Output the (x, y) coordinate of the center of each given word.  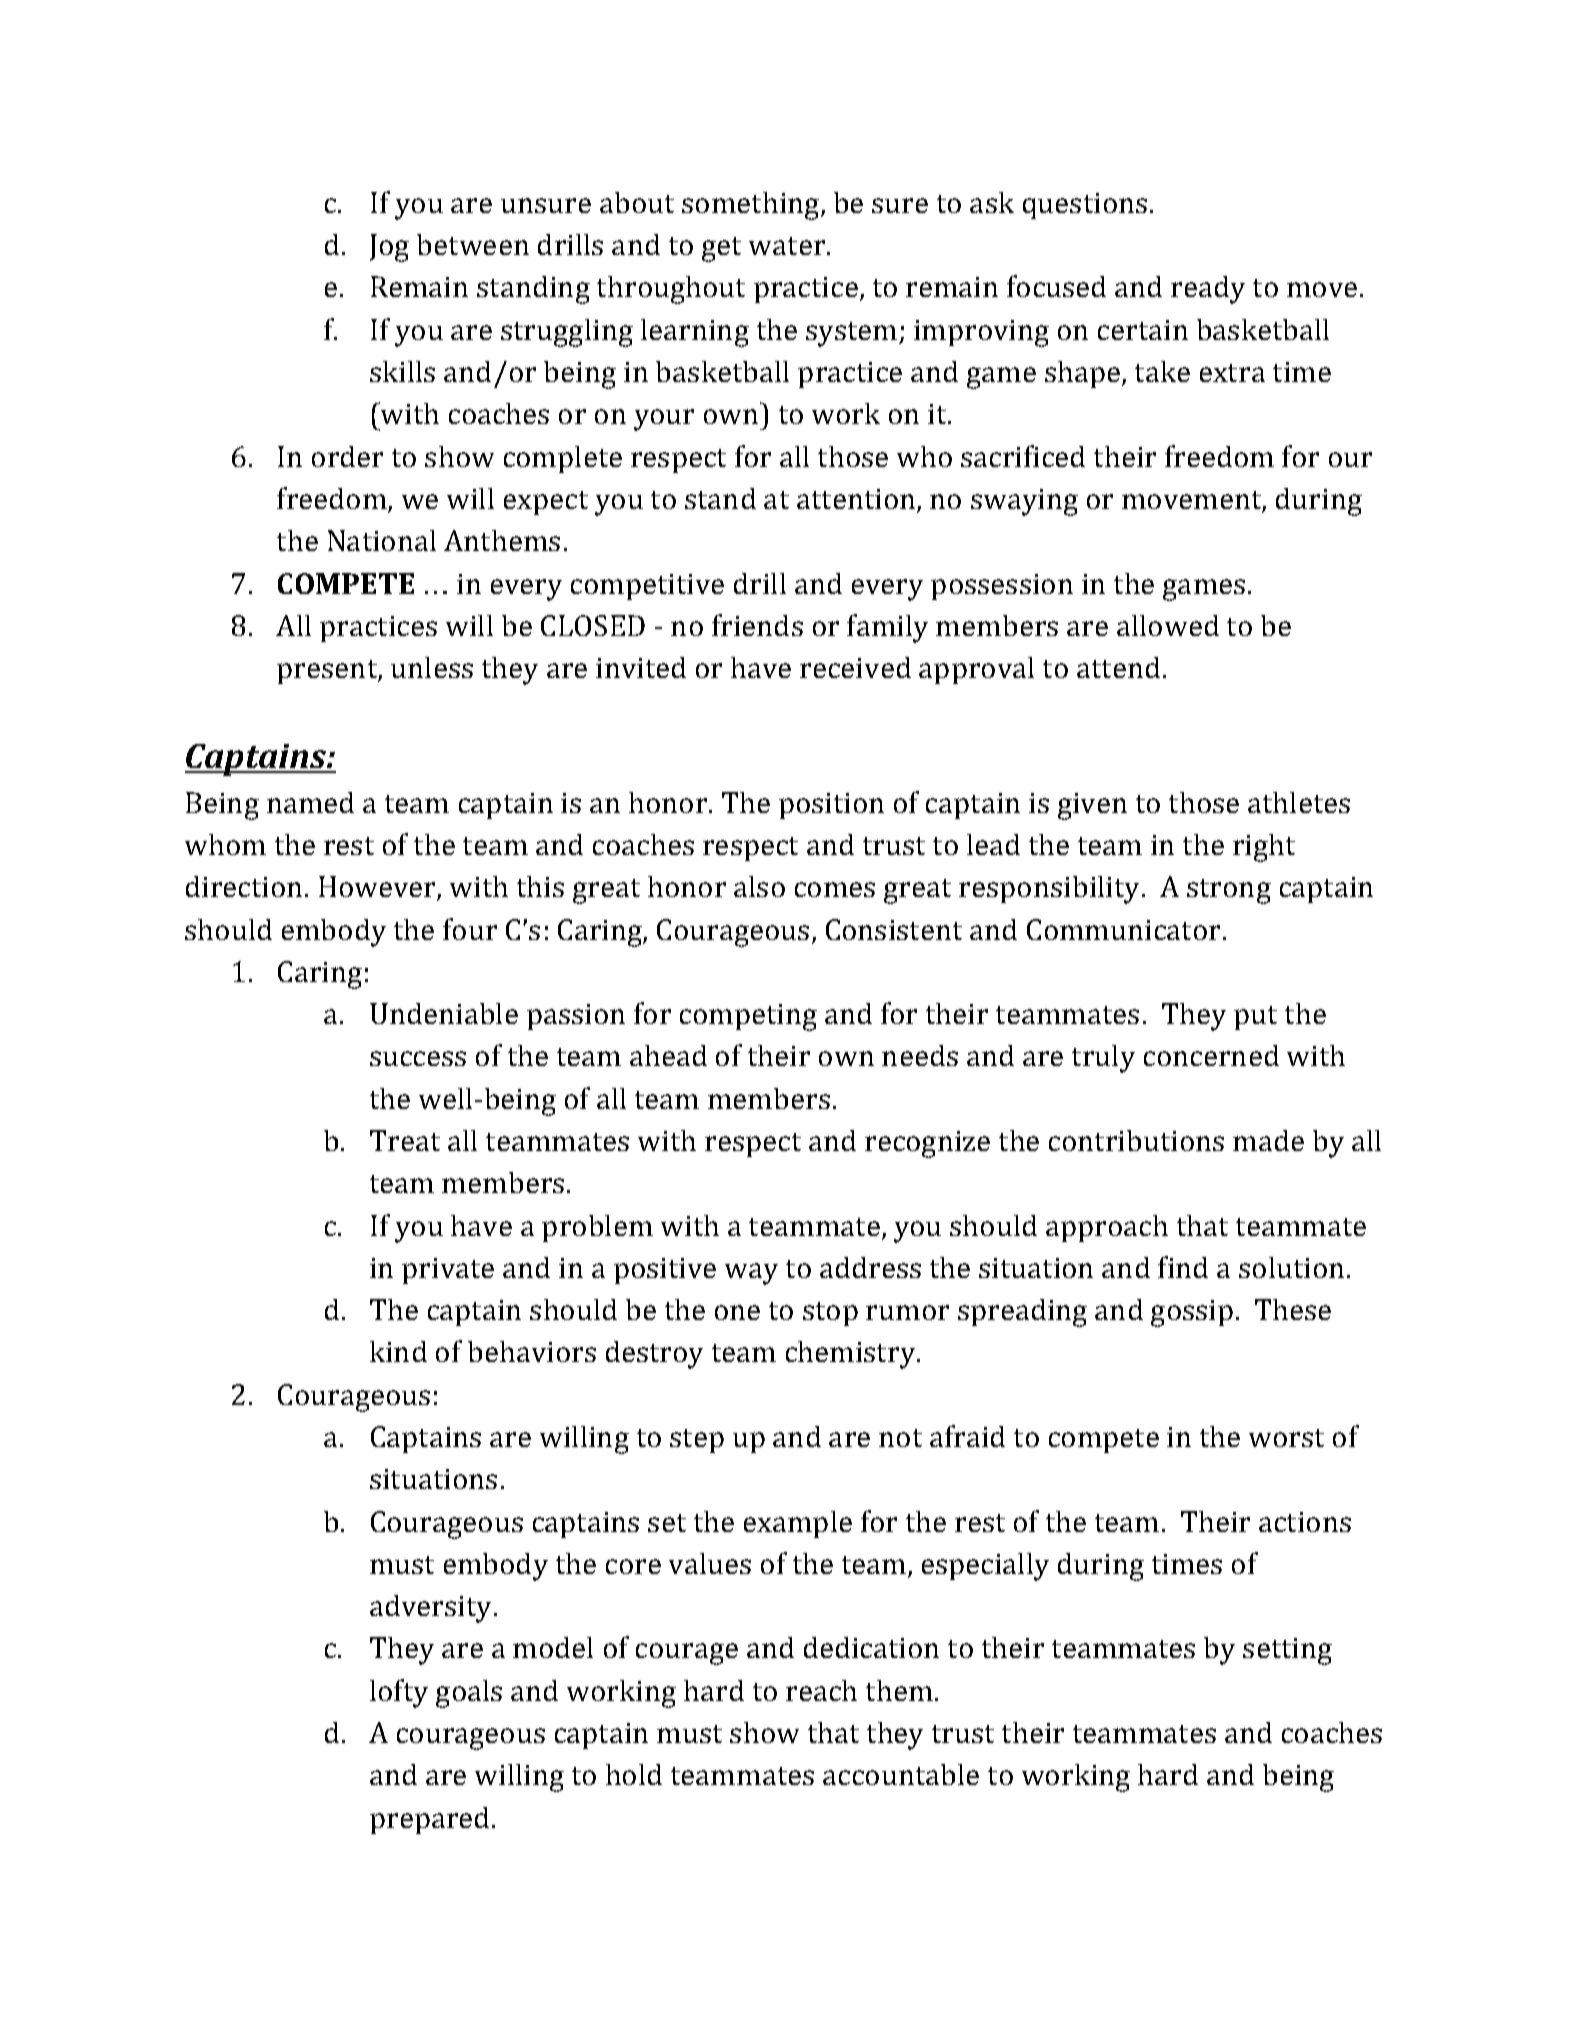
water (787, 246)
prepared (429, 1820)
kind (398, 1351)
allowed (1168, 625)
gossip (1192, 1313)
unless (432, 667)
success (418, 1058)
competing (748, 1017)
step (697, 1441)
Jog (389, 248)
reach (821, 1690)
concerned (1211, 1055)
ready (1208, 290)
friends (757, 625)
